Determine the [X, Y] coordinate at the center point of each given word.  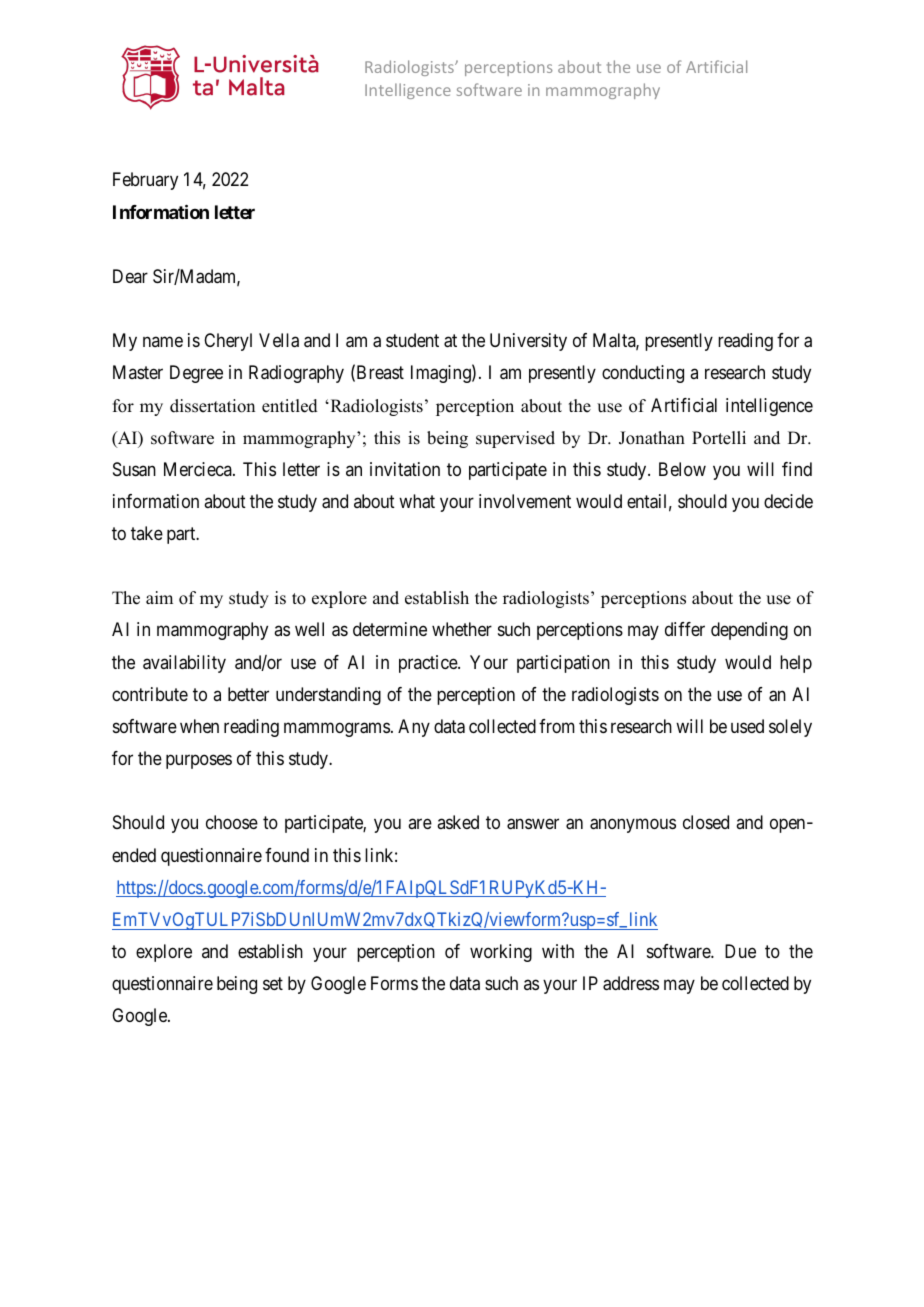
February [145, 181]
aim [159, 597]
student [412, 340]
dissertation [212, 406]
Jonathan [652, 438]
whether [462, 629]
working [501, 953]
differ [685, 629]
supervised [515, 439]
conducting [643, 374]
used [747, 726]
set [273, 983]
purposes [199, 762]
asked [458, 822]
